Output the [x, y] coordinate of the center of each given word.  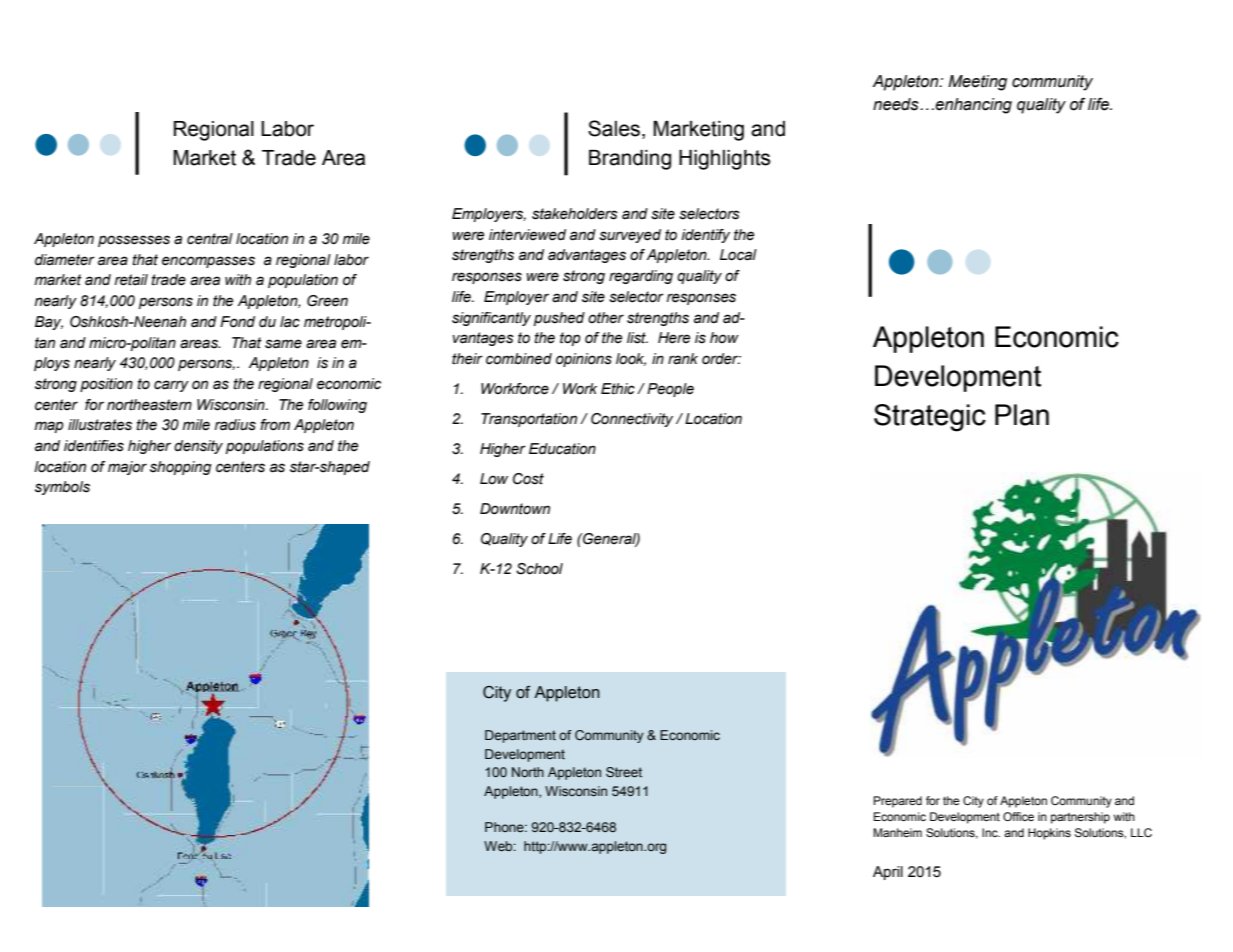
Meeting [977, 83]
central [210, 239]
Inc [991, 832]
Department [520, 736]
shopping [181, 468]
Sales [614, 128]
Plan [1022, 415]
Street [624, 772]
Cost [528, 479]
